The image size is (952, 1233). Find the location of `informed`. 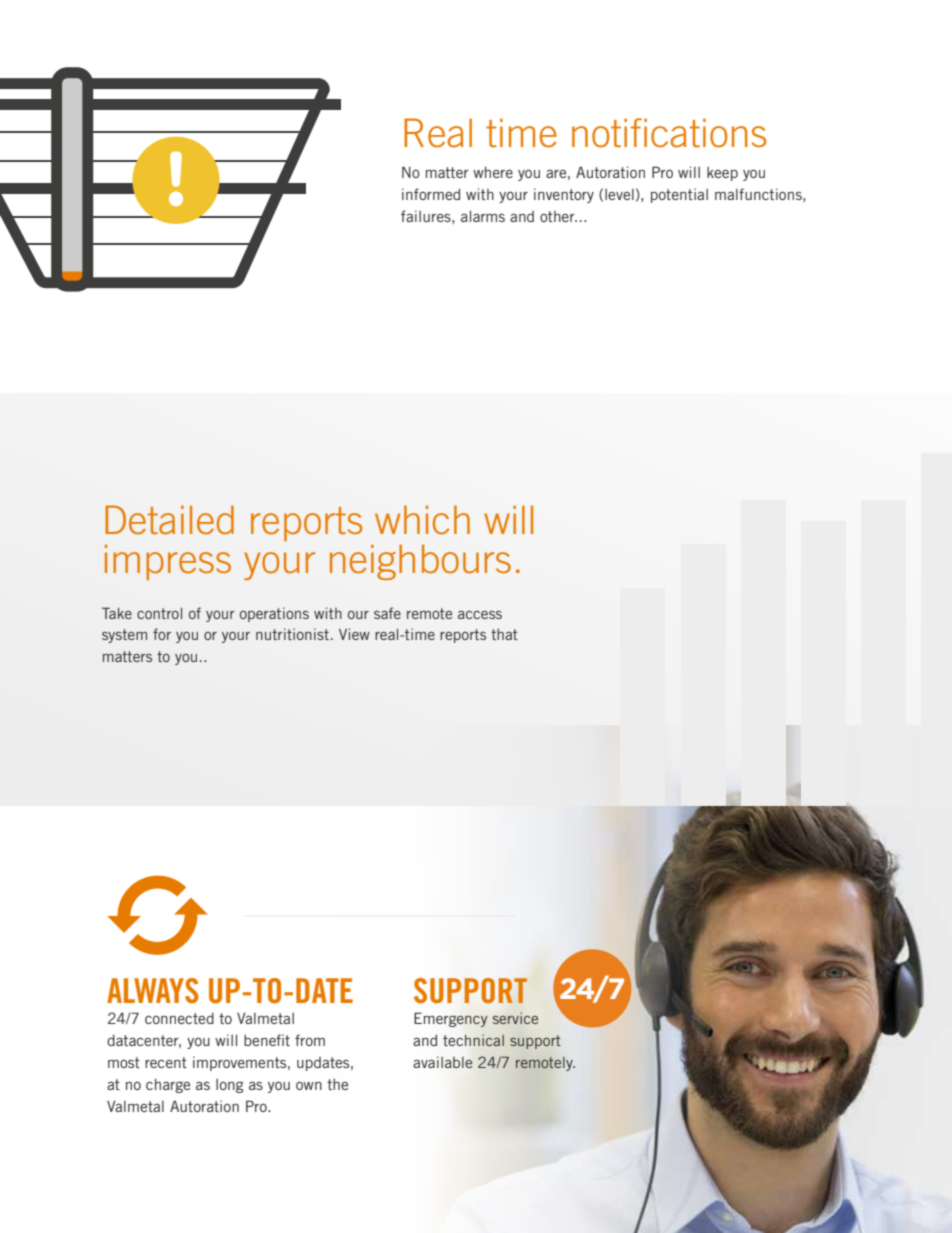

informed is located at coordinates (431, 194).
